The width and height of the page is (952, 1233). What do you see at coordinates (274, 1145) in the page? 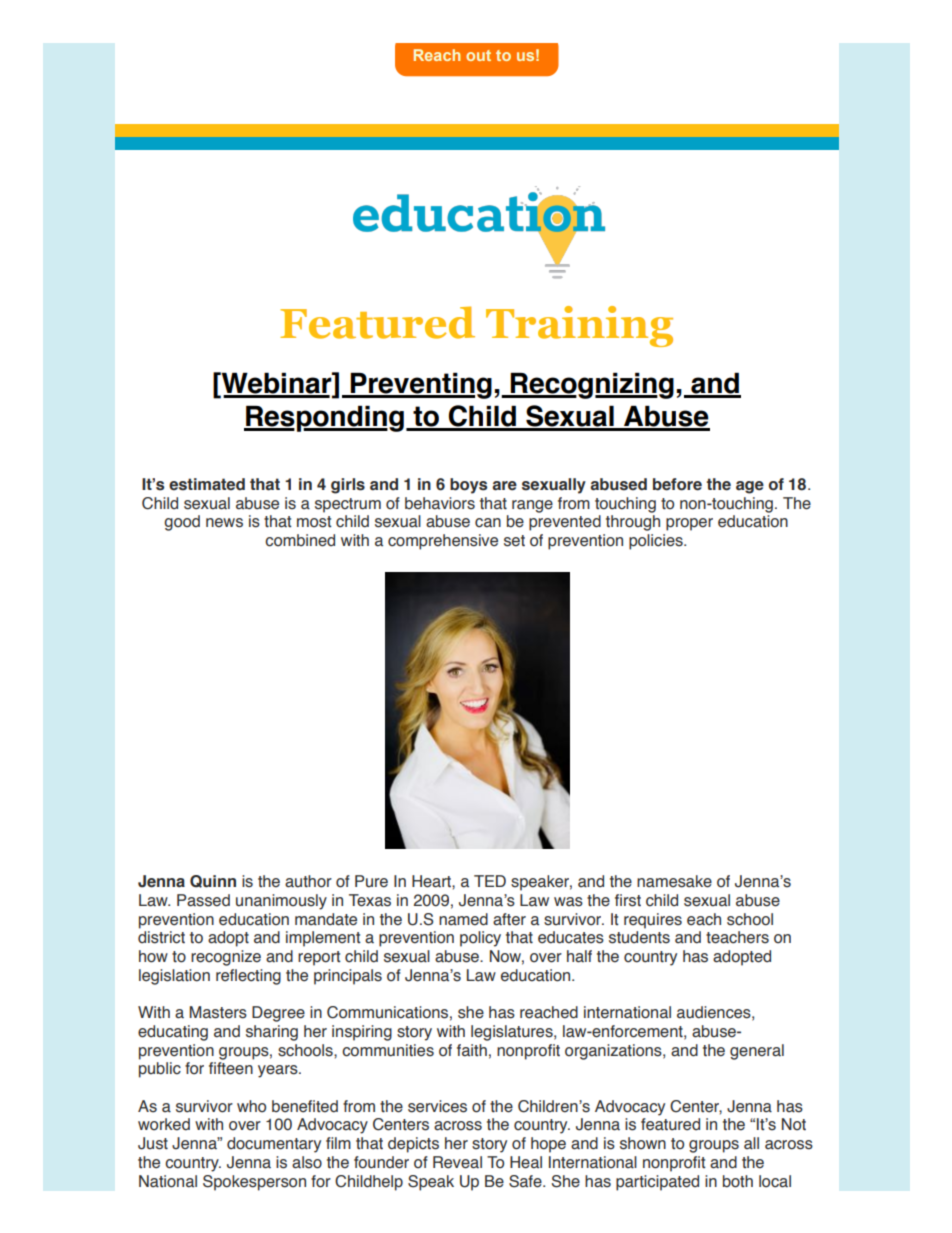
I see `documentary` at bounding box center [274, 1145].
